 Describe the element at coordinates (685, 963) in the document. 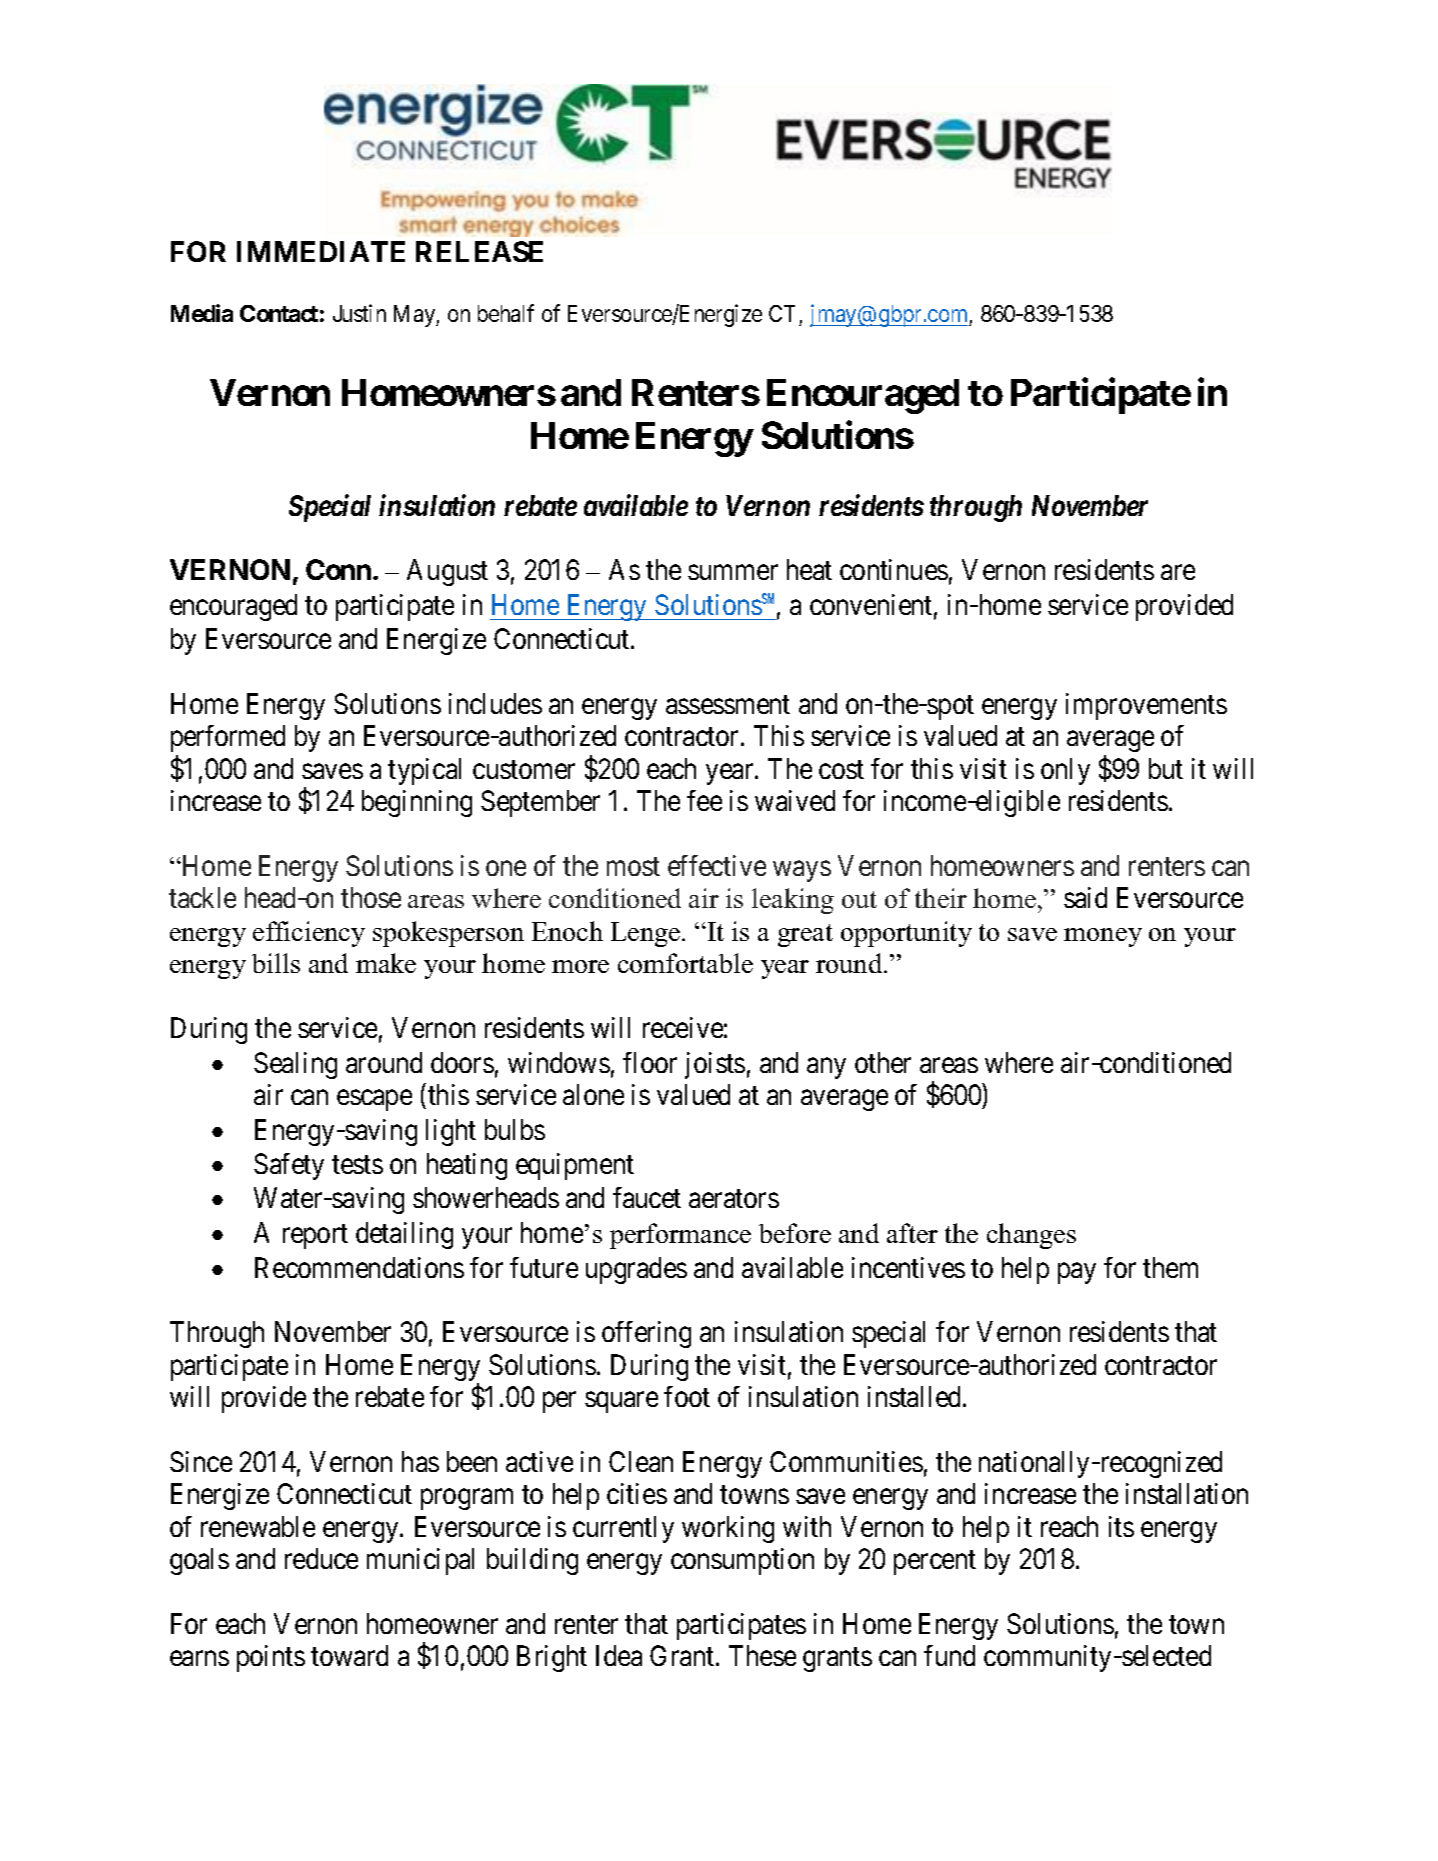

I see `comfortable` at that location.
